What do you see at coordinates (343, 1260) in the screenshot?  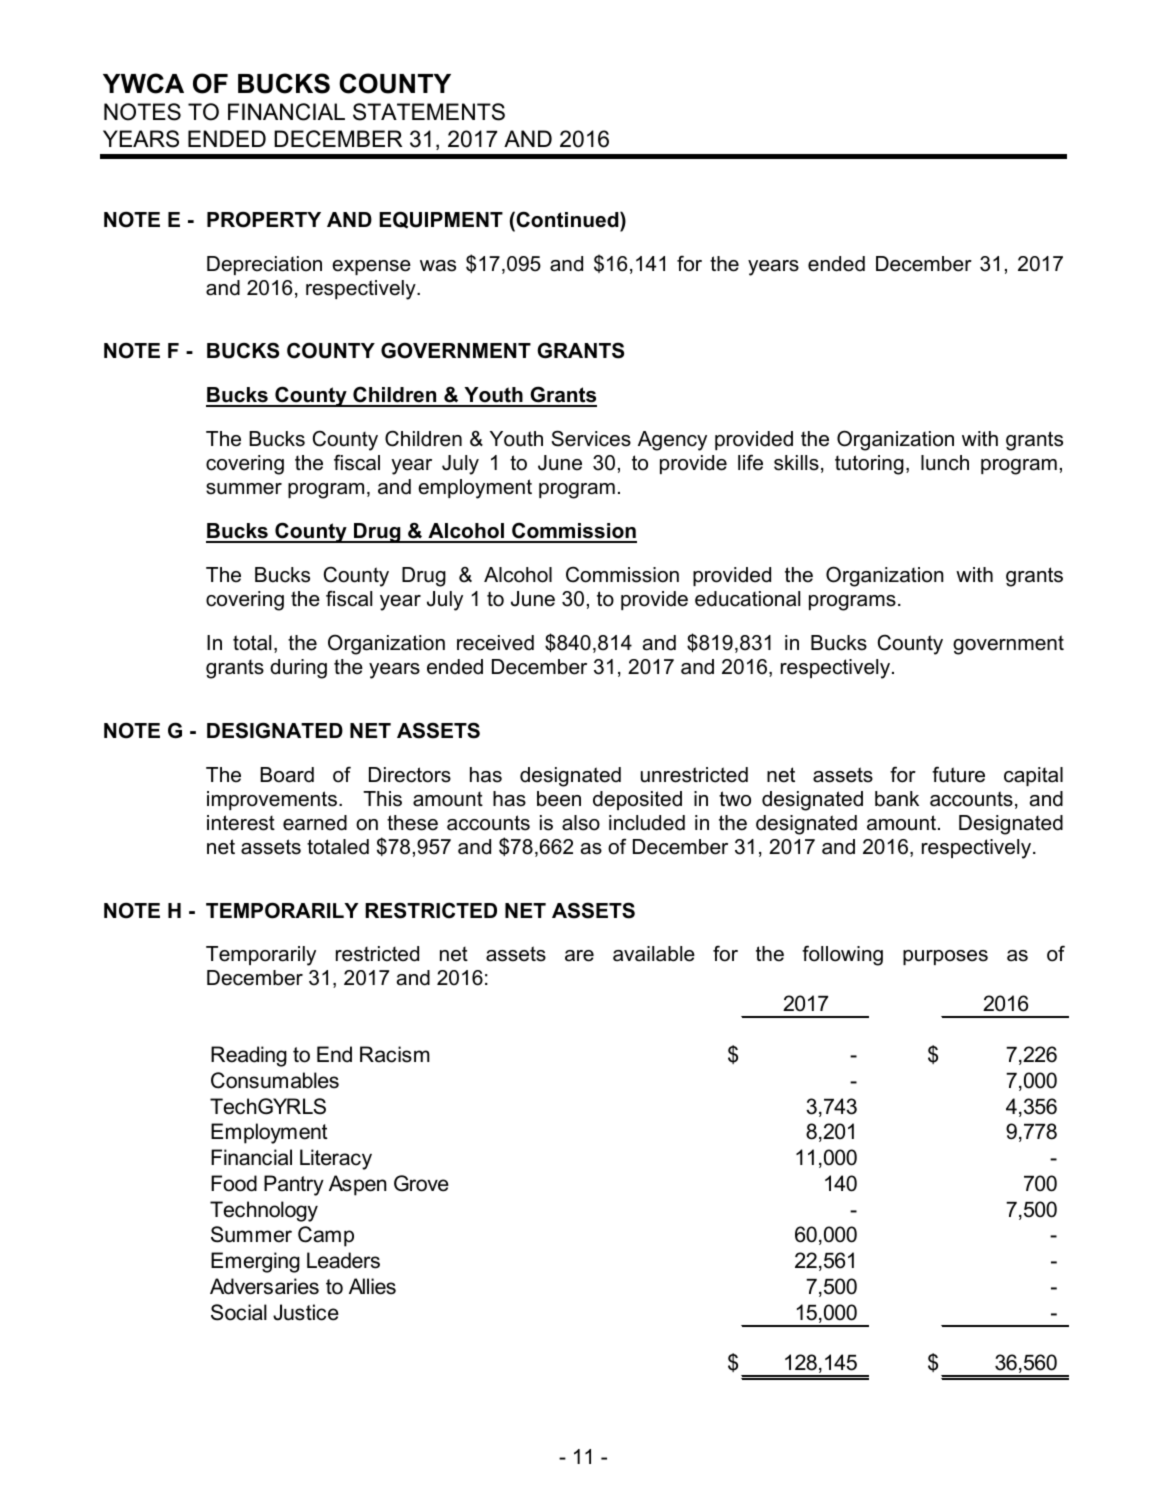 I see `Leaders` at bounding box center [343, 1260].
